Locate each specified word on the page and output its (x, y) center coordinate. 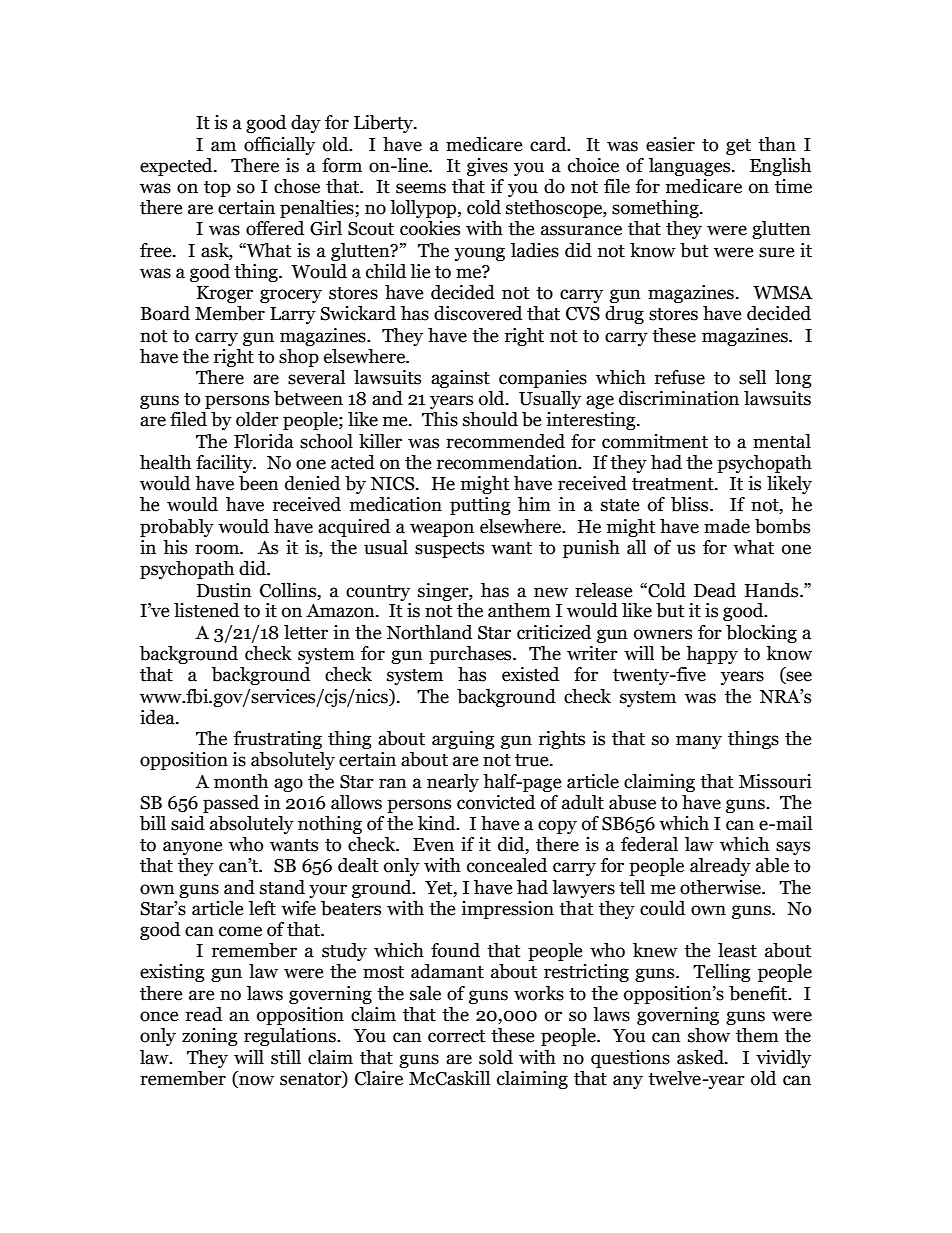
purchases (471, 655)
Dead (715, 590)
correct (456, 1036)
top (217, 189)
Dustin (224, 590)
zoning (210, 1037)
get (738, 147)
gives (487, 167)
